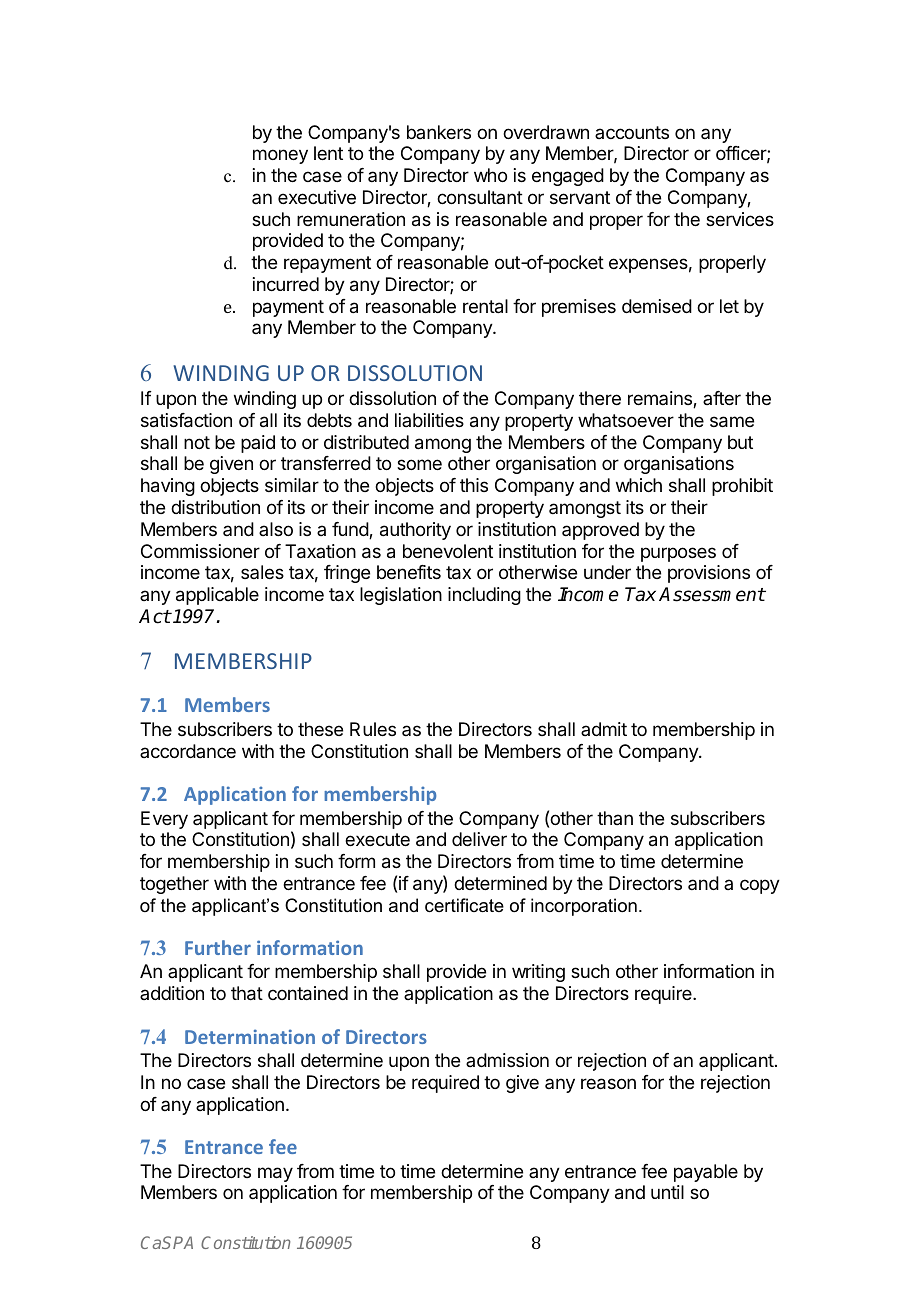  Describe the element at coordinates (280, 156) in the screenshot. I see `money` at that location.
